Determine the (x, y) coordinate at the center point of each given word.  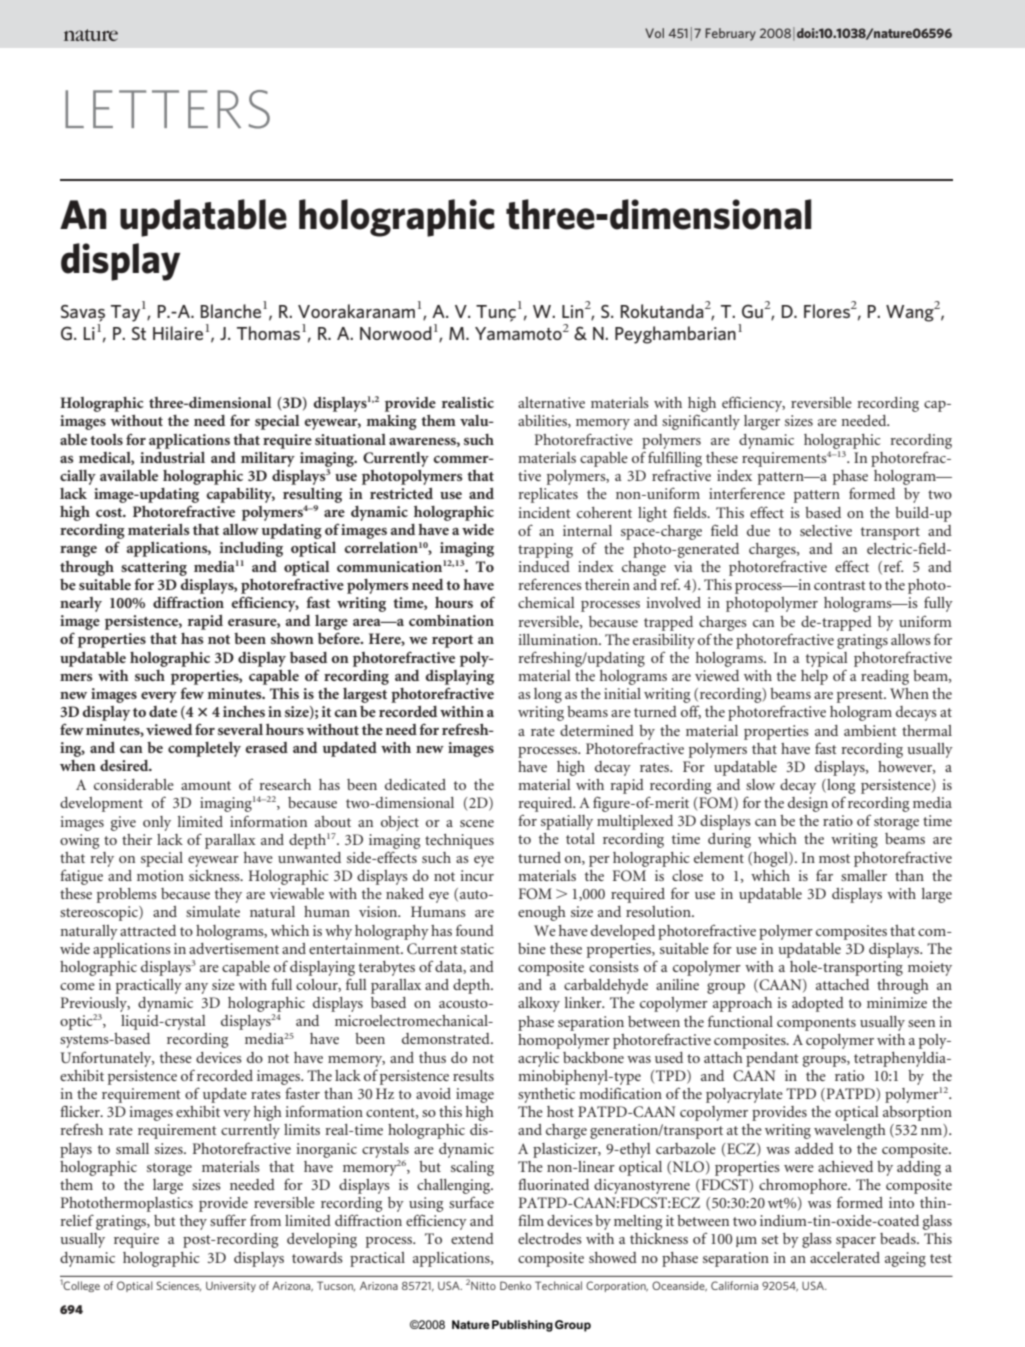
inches (244, 711)
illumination (559, 639)
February (730, 34)
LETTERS (167, 109)
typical (827, 659)
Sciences (178, 1286)
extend (472, 1238)
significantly (701, 422)
